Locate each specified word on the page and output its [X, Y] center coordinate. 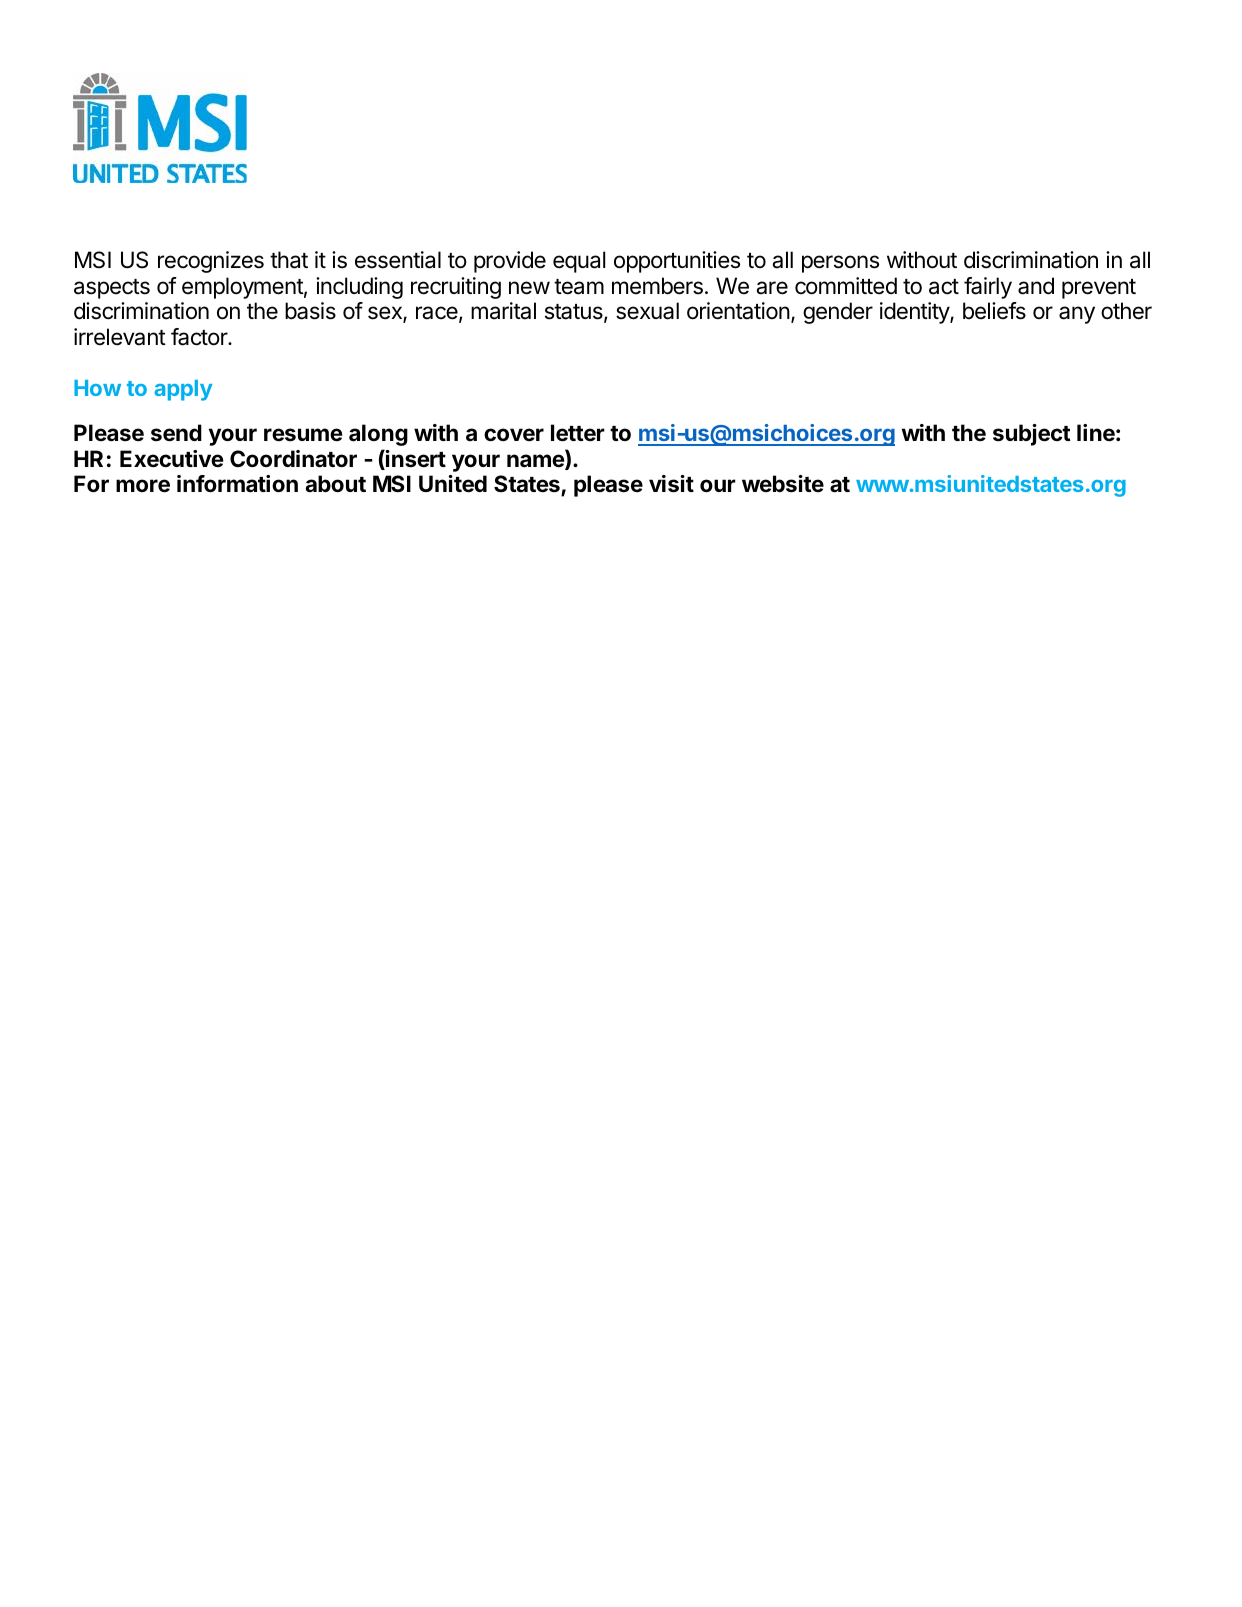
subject [1032, 435]
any [1077, 315]
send [176, 433]
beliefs [994, 311]
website [783, 484]
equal [579, 262]
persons [840, 264]
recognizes [211, 262]
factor [200, 337]
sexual [647, 311]
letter [578, 433]
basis [310, 311]
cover [514, 435]
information [237, 484]
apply [183, 390]
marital [503, 311]
